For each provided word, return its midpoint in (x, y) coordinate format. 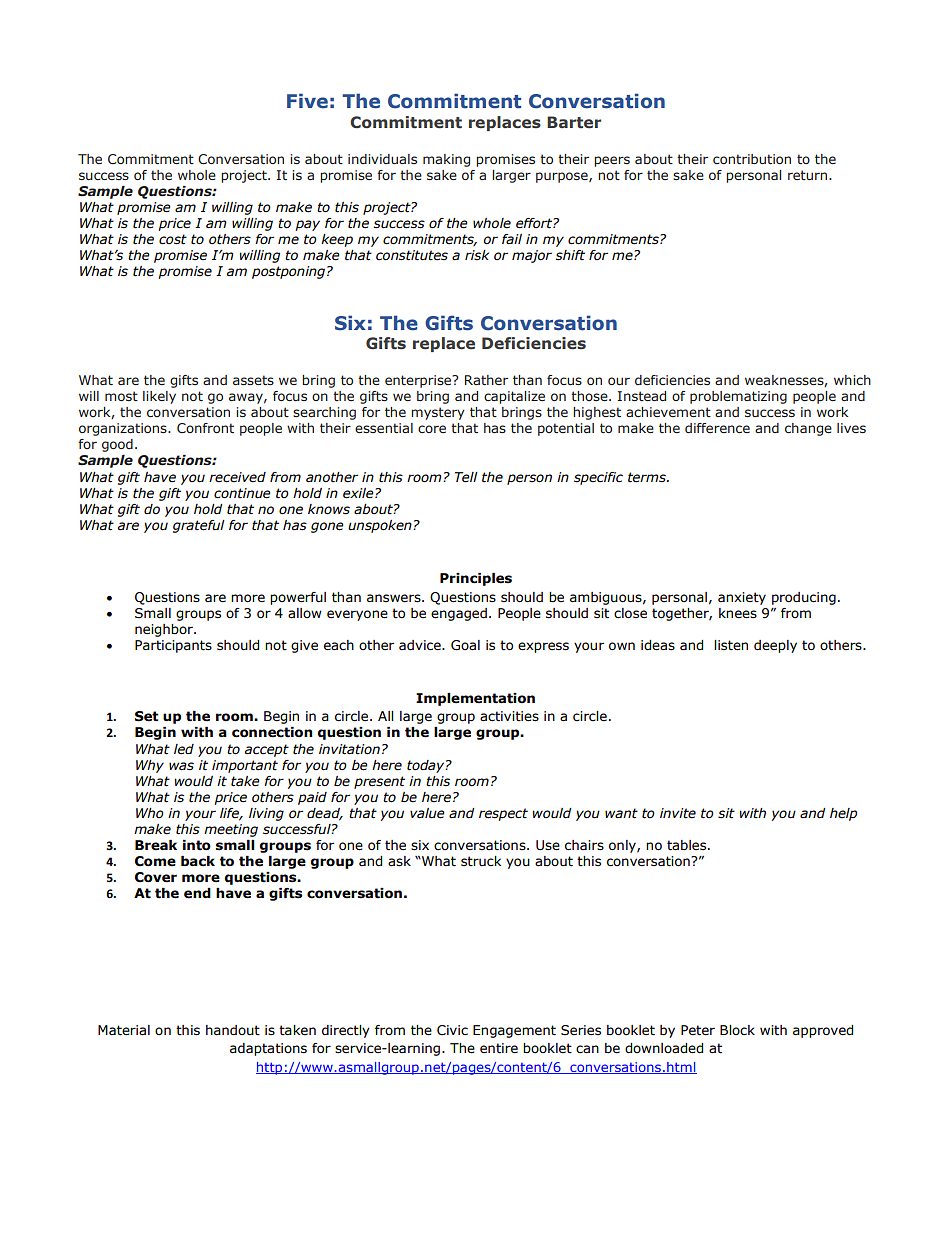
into (197, 845)
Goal (465, 645)
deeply (775, 646)
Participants (173, 646)
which (852, 380)
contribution (752, 159)
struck (481, 861)
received (237, 477)
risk (477, 255)
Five (307, 101)
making (446, 160)
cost (173, 239)
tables (688, 845)
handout (233, 1030)
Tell (466, 477)
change (808, 429)
